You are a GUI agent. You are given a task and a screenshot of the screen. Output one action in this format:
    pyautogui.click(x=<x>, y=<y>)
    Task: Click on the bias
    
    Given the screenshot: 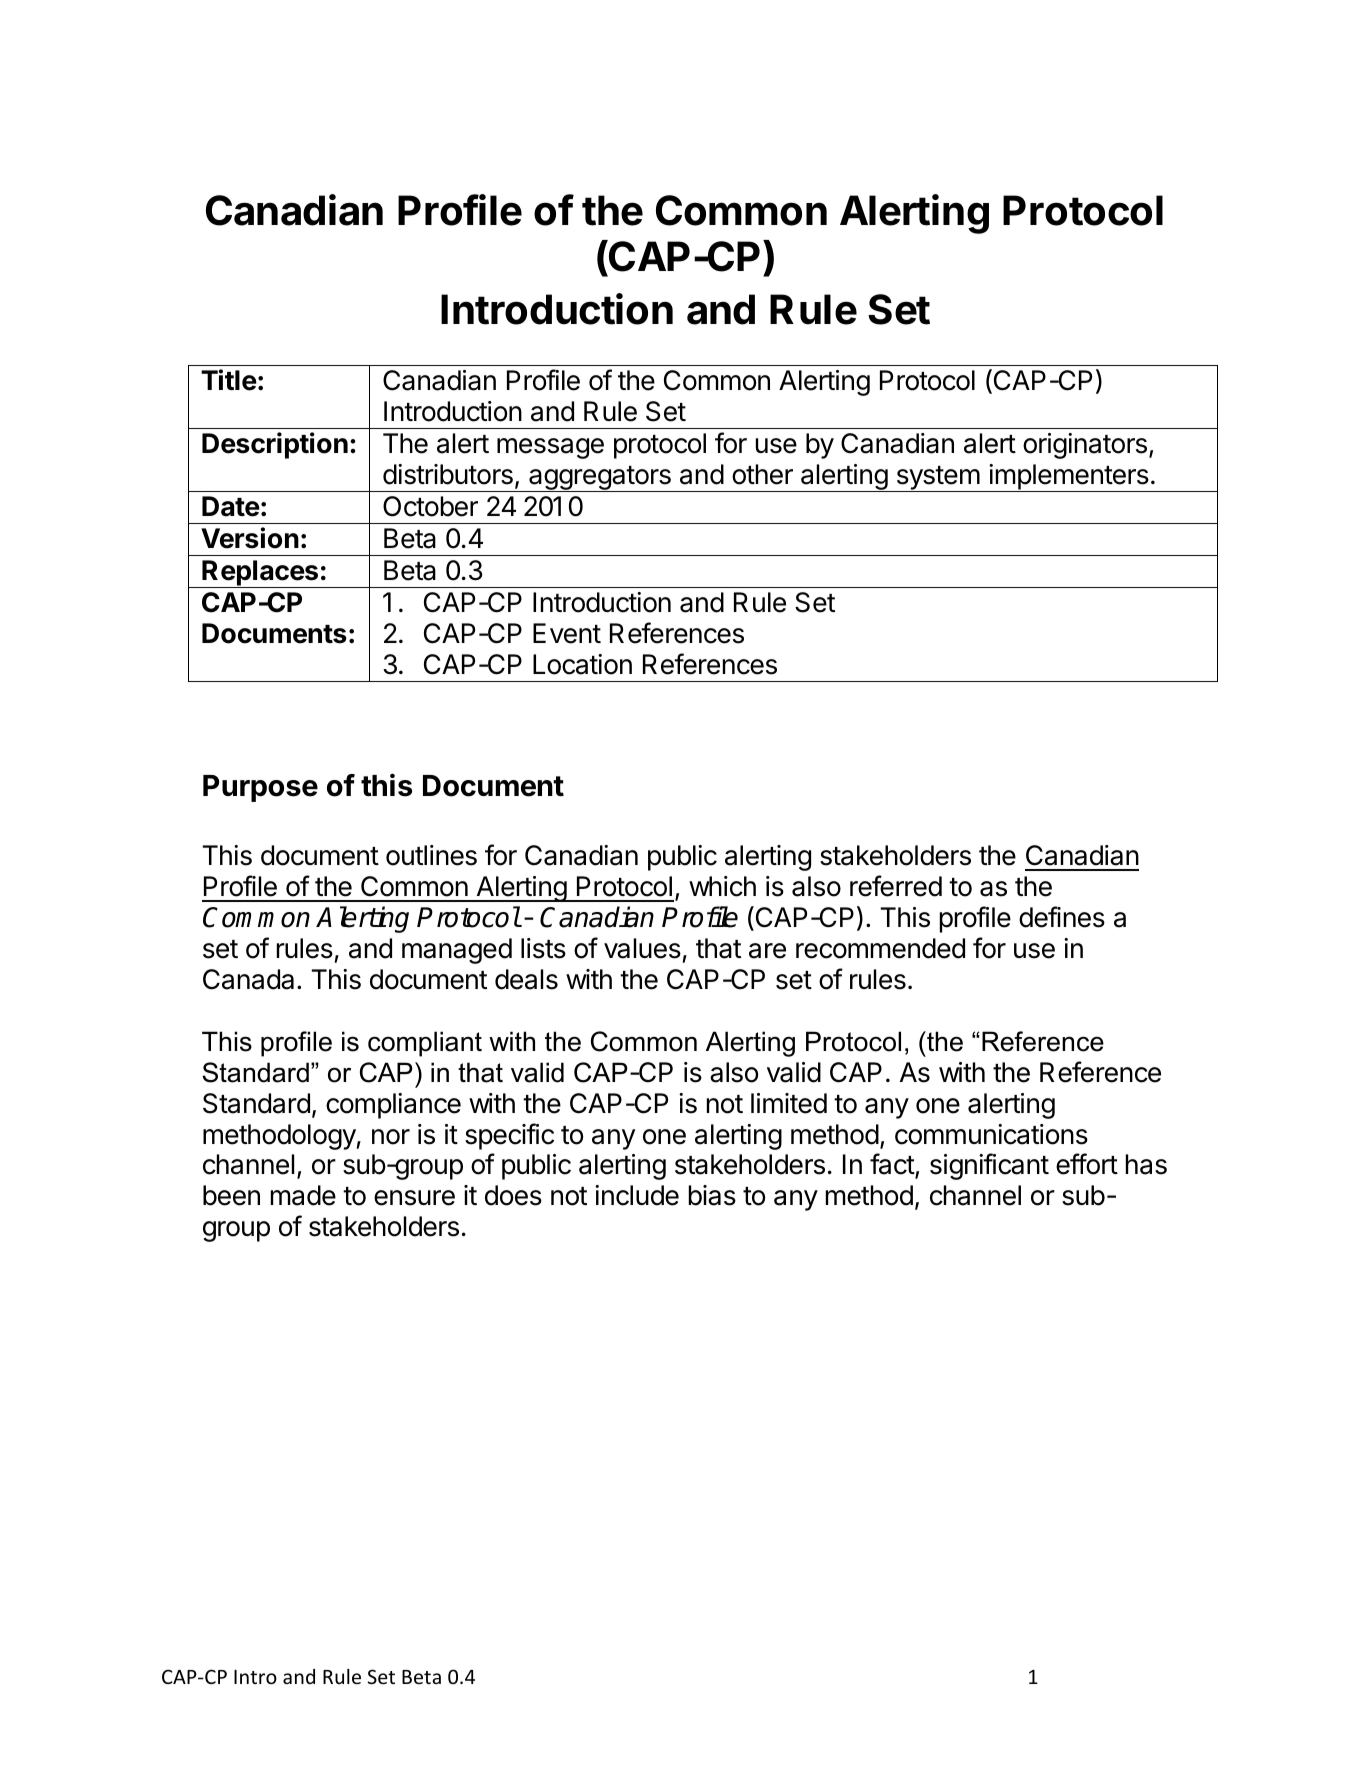 What is the action you would take?
    pyautogui.click(x=712, y=1195)
